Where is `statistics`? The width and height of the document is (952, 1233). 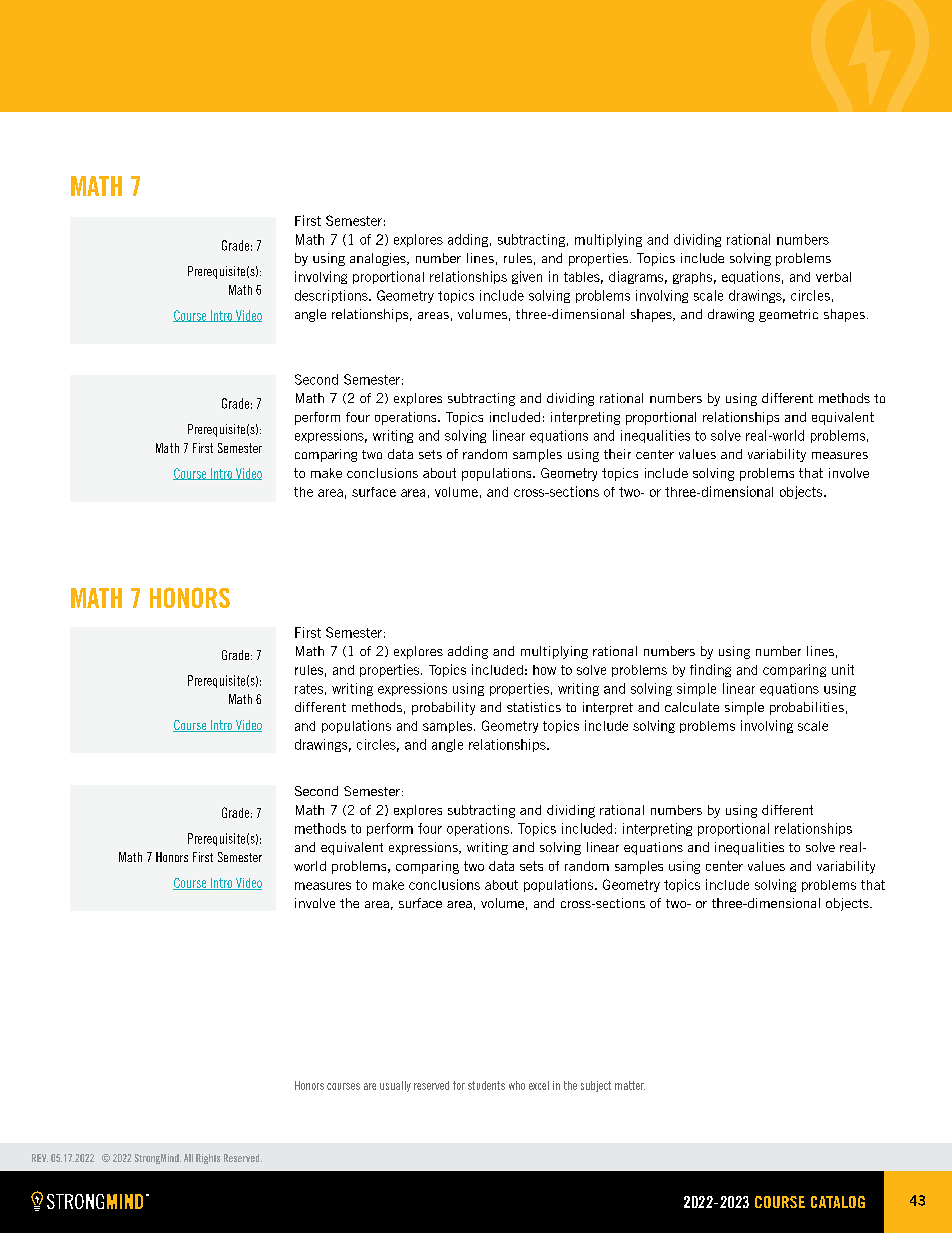 statistics is located at coordinates (534, 707).
